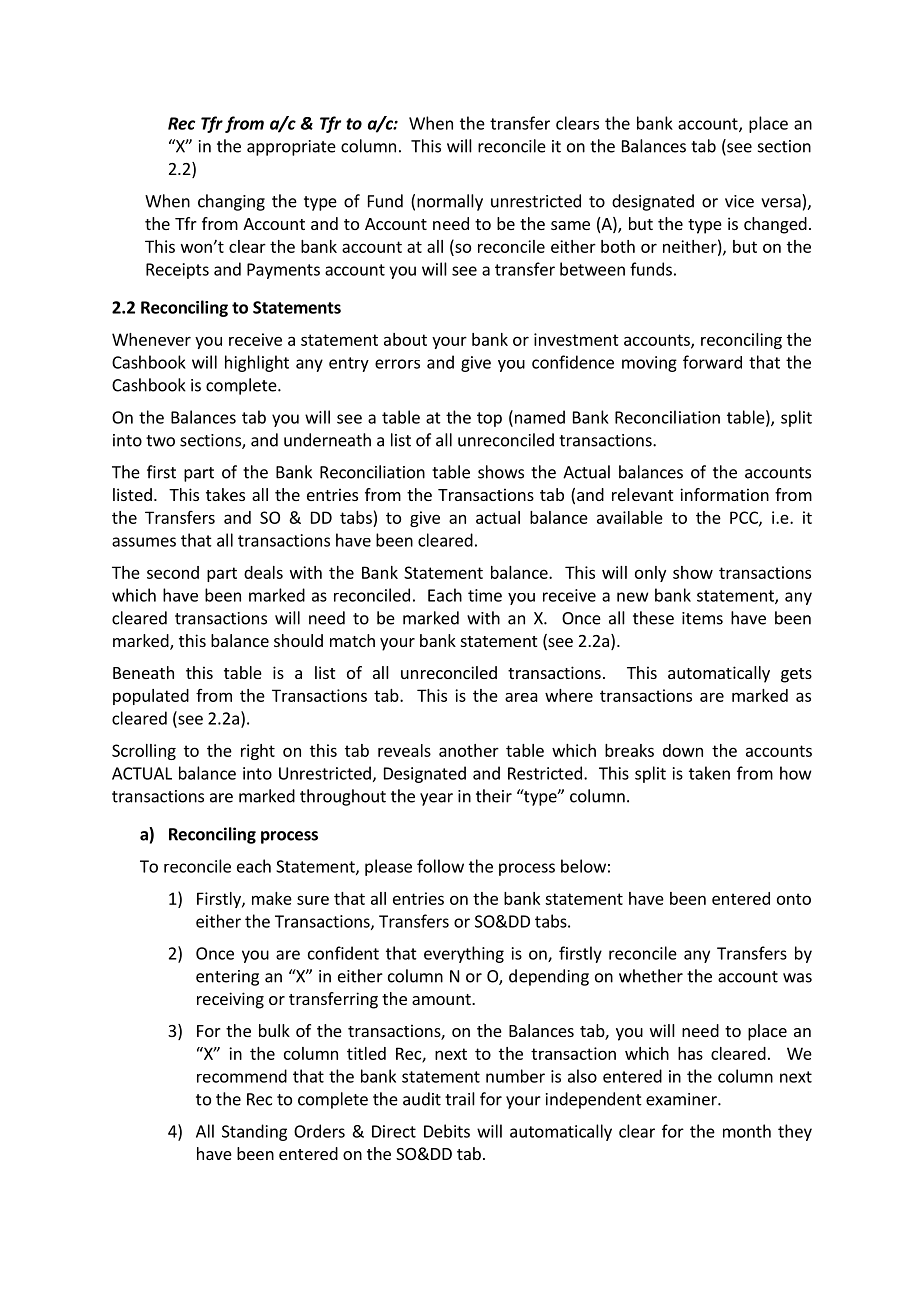  What do you see at coordinates (440, 866) in the screenshot?
I see `follow` at bounding box center [440, 866].
